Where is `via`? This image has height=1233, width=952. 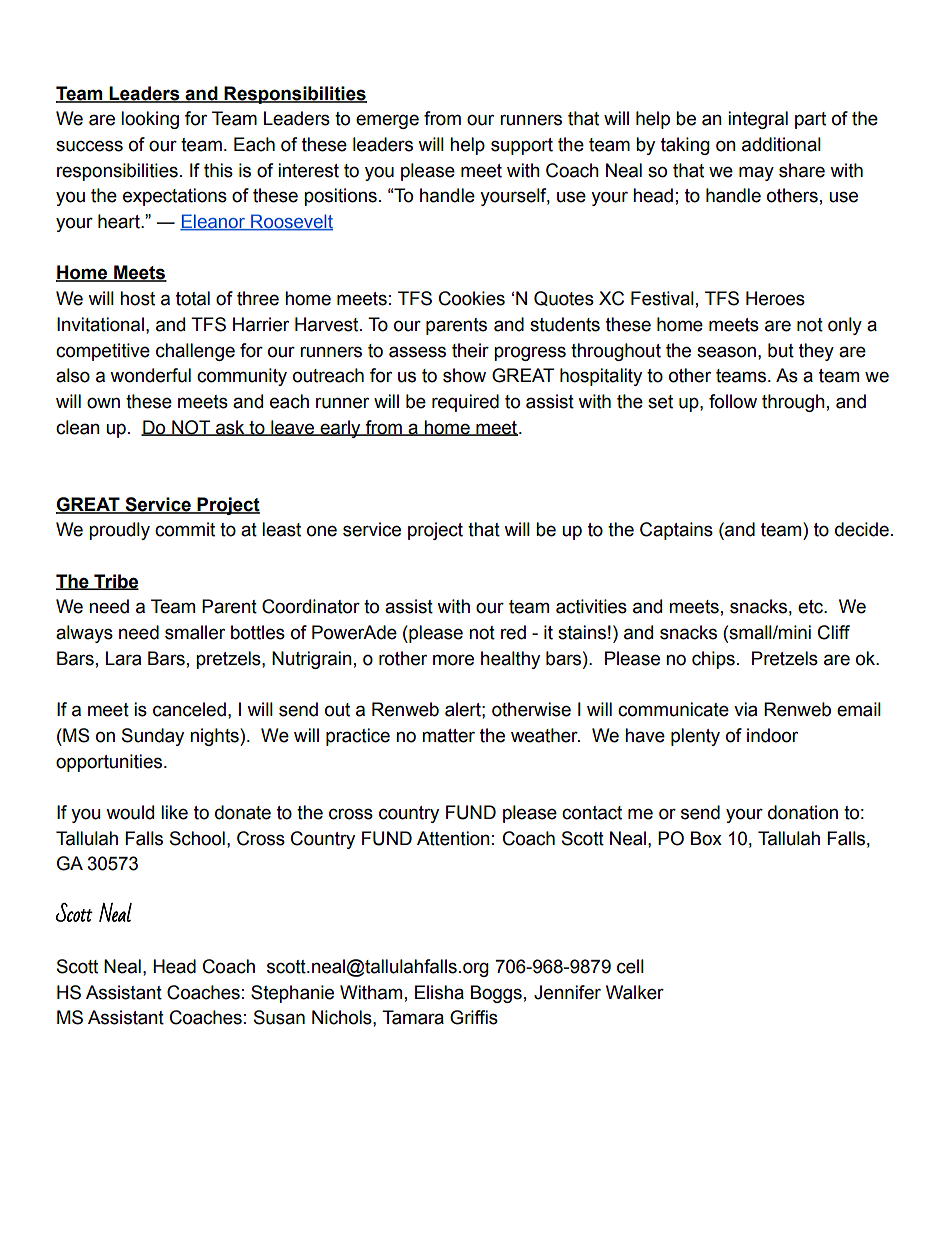 via is located at coordinates (745, 709).
